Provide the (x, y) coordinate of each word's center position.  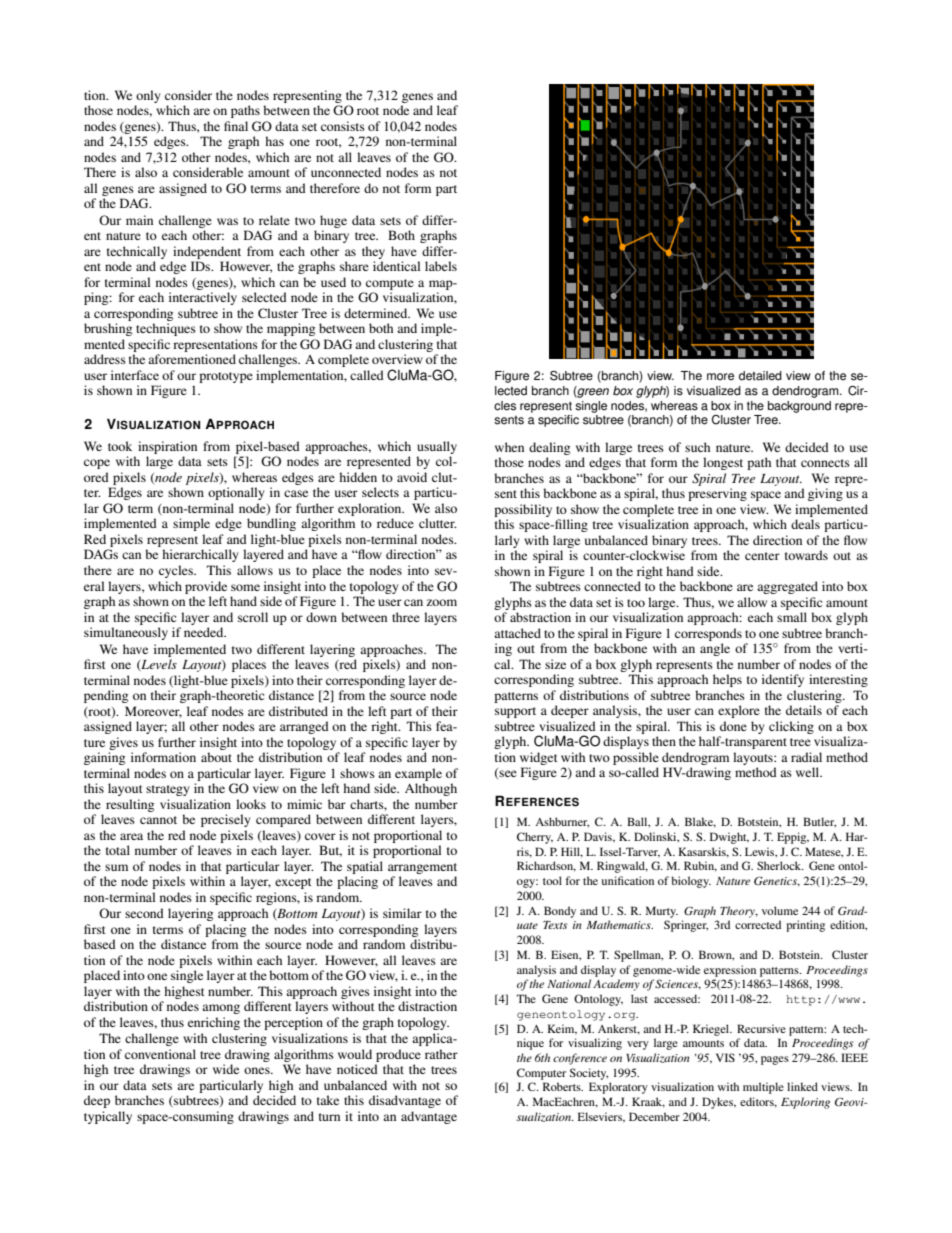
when (509, 447)
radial (806, 757)
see (507, 774)
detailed (760, 376)
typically (108, 1117)
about (216, 757)
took (120, 446)
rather (441, 1054)
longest (723, 463)
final (236, 126)
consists (343, 126)
